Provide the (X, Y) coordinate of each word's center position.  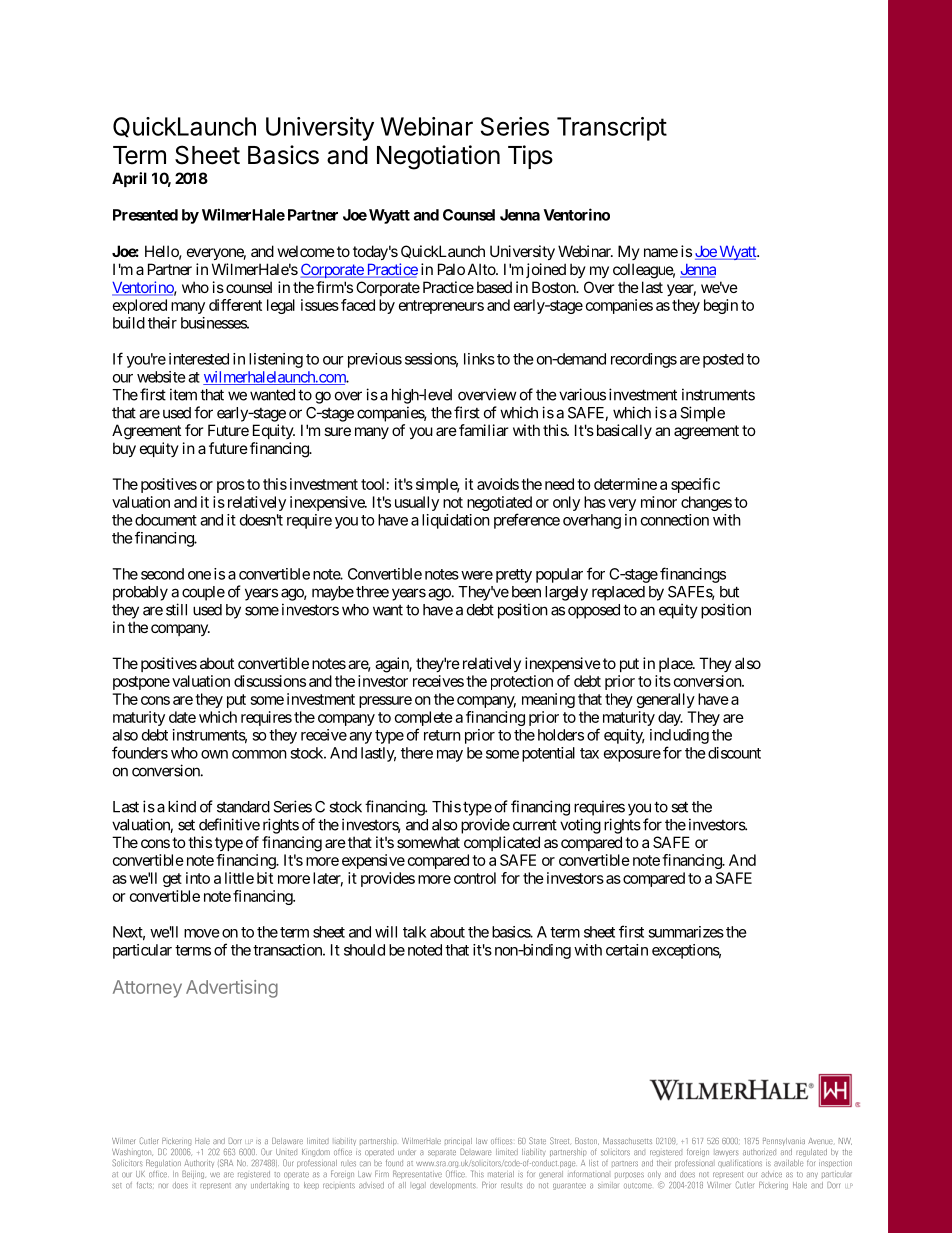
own (214, 754)
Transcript (612, 129)
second (162, 574)
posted (723, 360)
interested (199, 359)
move (202, 933)
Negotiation (438, 157)
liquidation (456, 521)
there (417, 753)
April (129, 179)
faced (358, 305)
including (679, 736)
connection (675, 520)
